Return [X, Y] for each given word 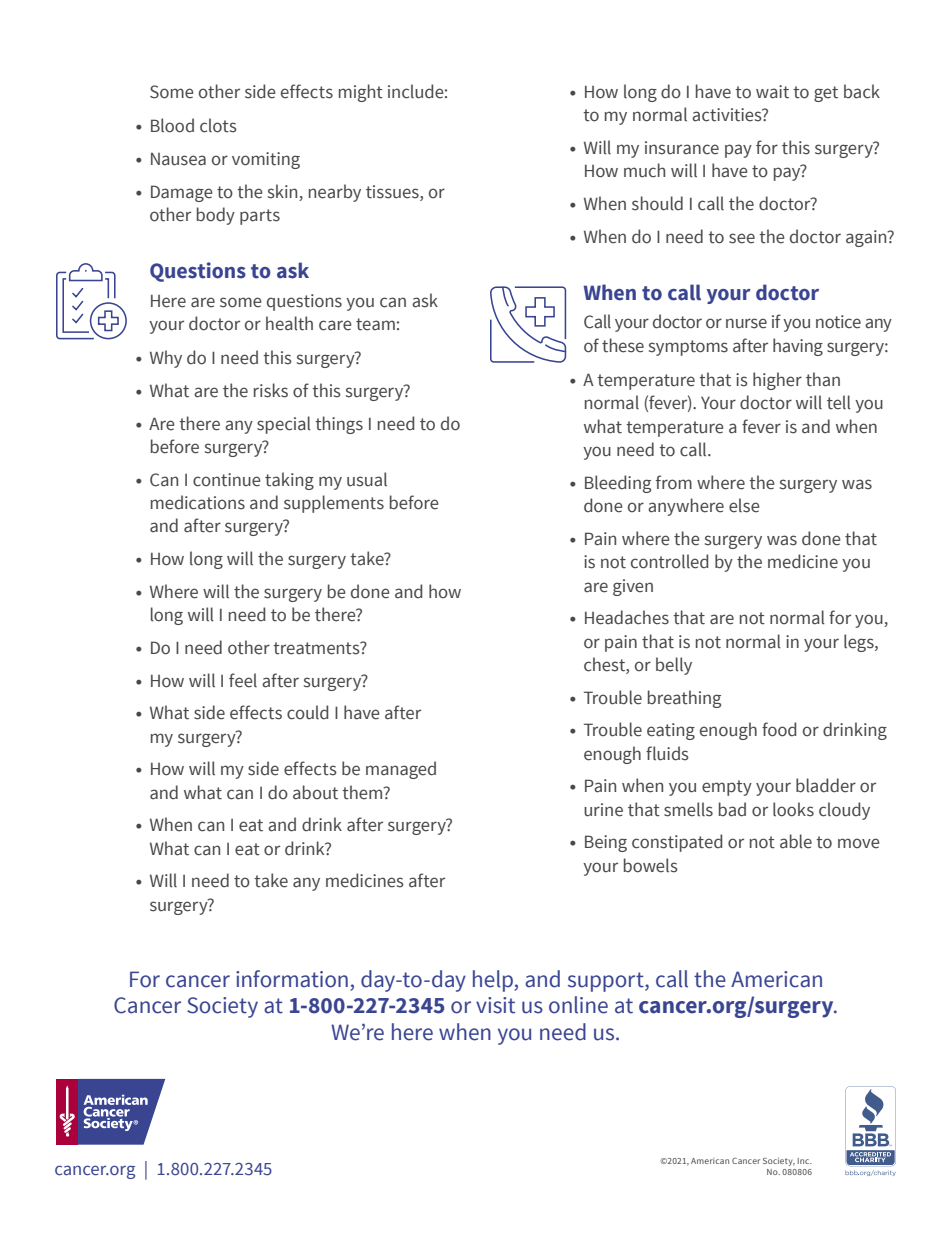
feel [243, 680]
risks [271, 390]
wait [772, 92]
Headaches [627, 617]
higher [777, 381]
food [779, 729]
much [644, 170]
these [623, 345]
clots [218, 125]
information [292, 979]
